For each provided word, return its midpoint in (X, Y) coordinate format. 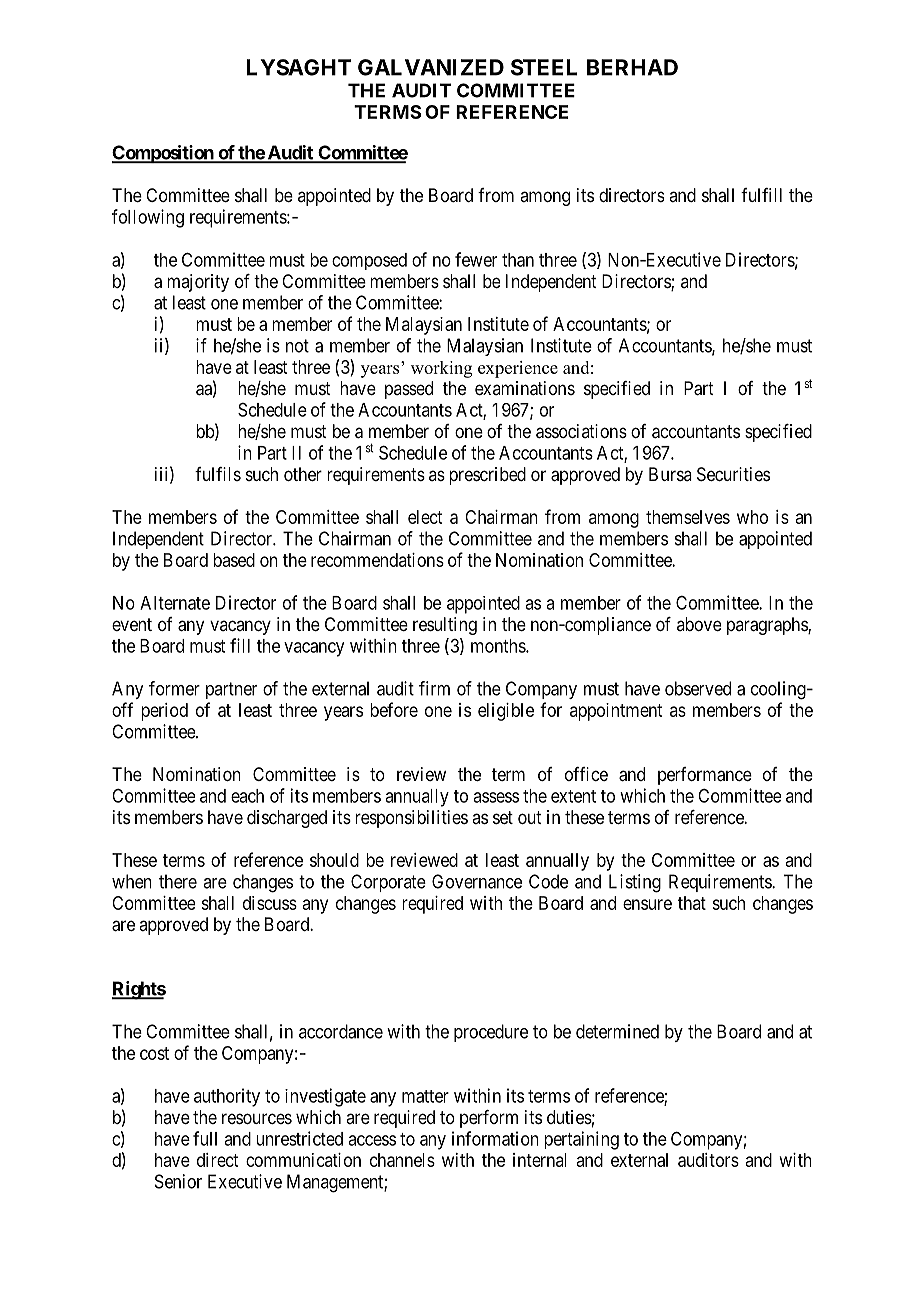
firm (434, 688)
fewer (476, 259)
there (178, 881)
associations (581, 431)
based (234, 560)
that (692, 903)
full (205, 1138)
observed (698, 688)
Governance (477, 881)
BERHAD (632, 67)
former (174, 688)
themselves (688, 517)
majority (198, 283)
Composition (163, 154)
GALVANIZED (431, 67)
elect (425, 517)
